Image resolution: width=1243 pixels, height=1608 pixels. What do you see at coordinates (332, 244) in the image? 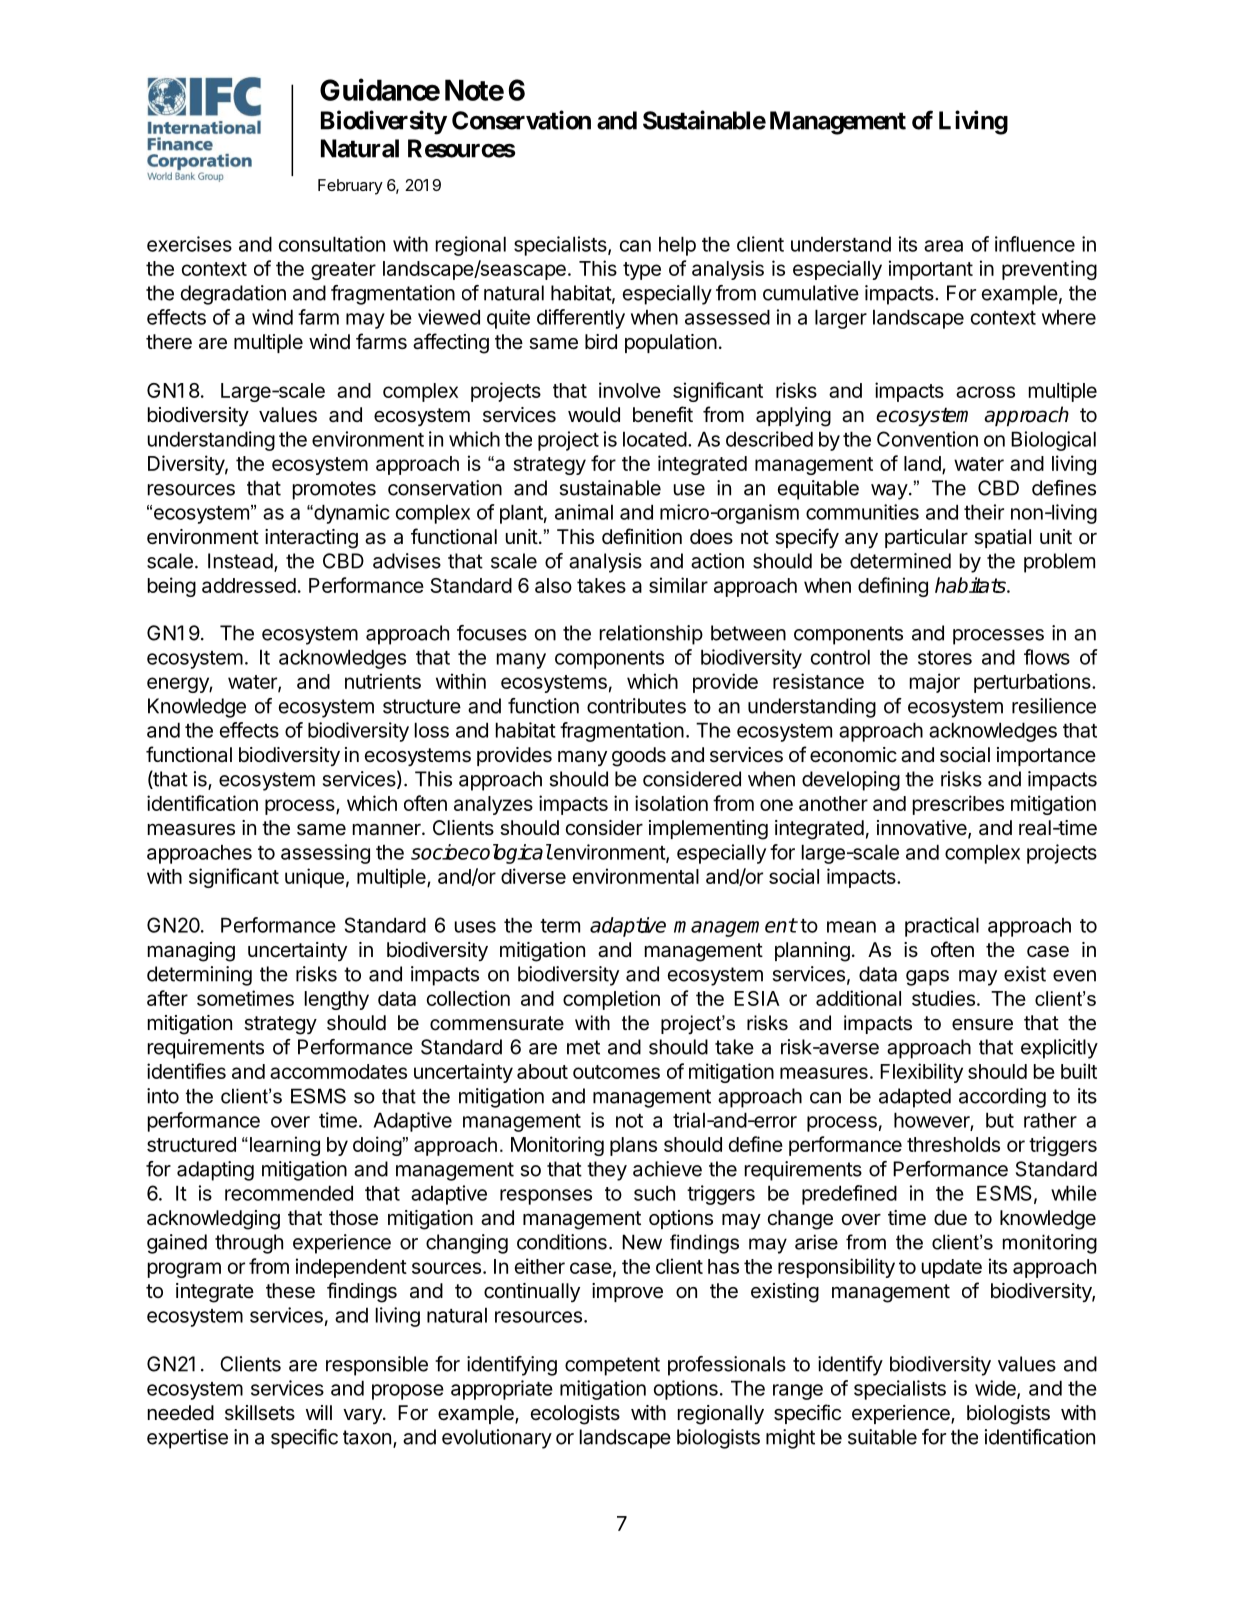
I see `consultation` at bounding box center [332, 244].
